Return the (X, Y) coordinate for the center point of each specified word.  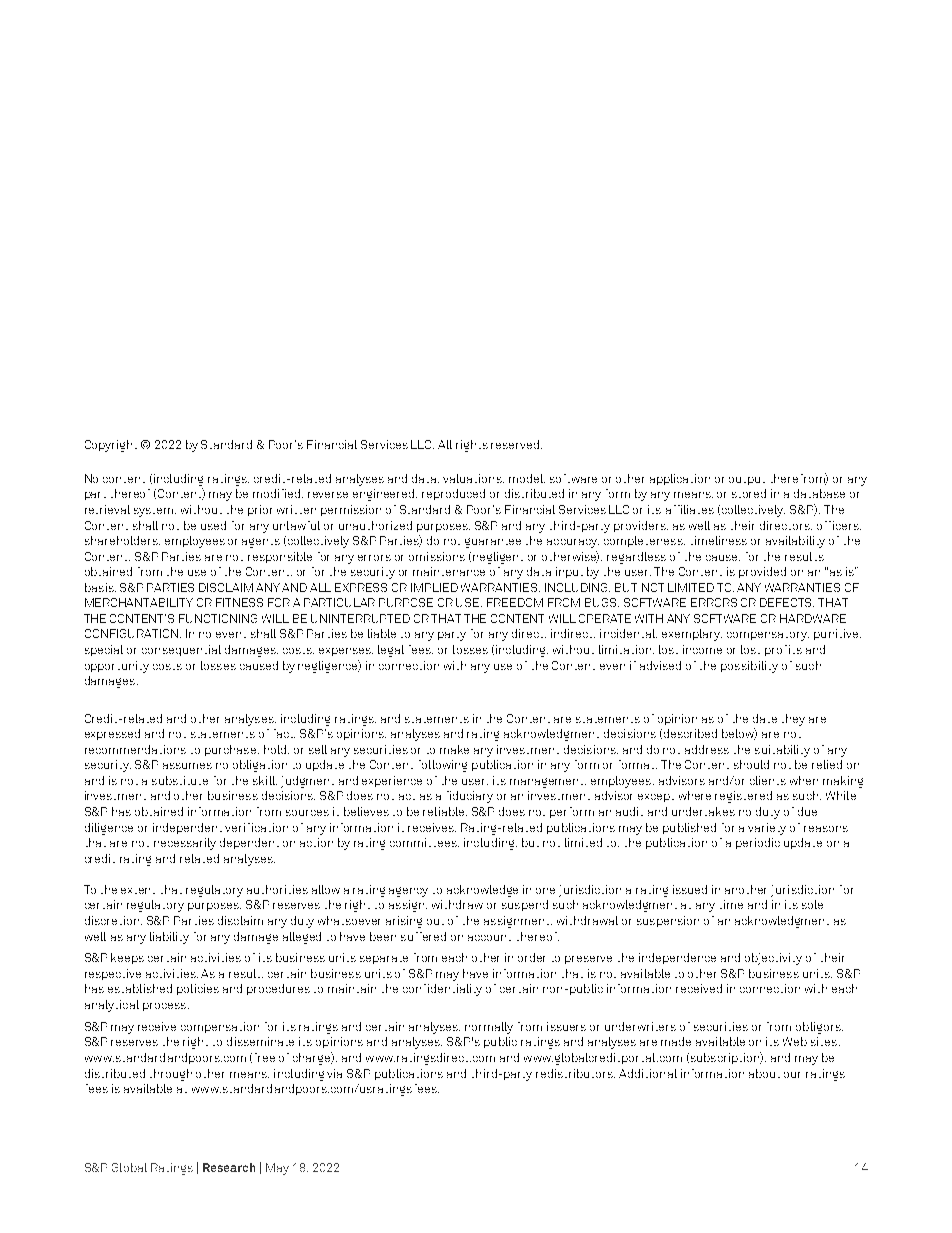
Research (229, 1167)
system (155, 512)
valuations (473, 478)
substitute (180, 780)
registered (743, 797)
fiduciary (470, 797)
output (747, 481)
